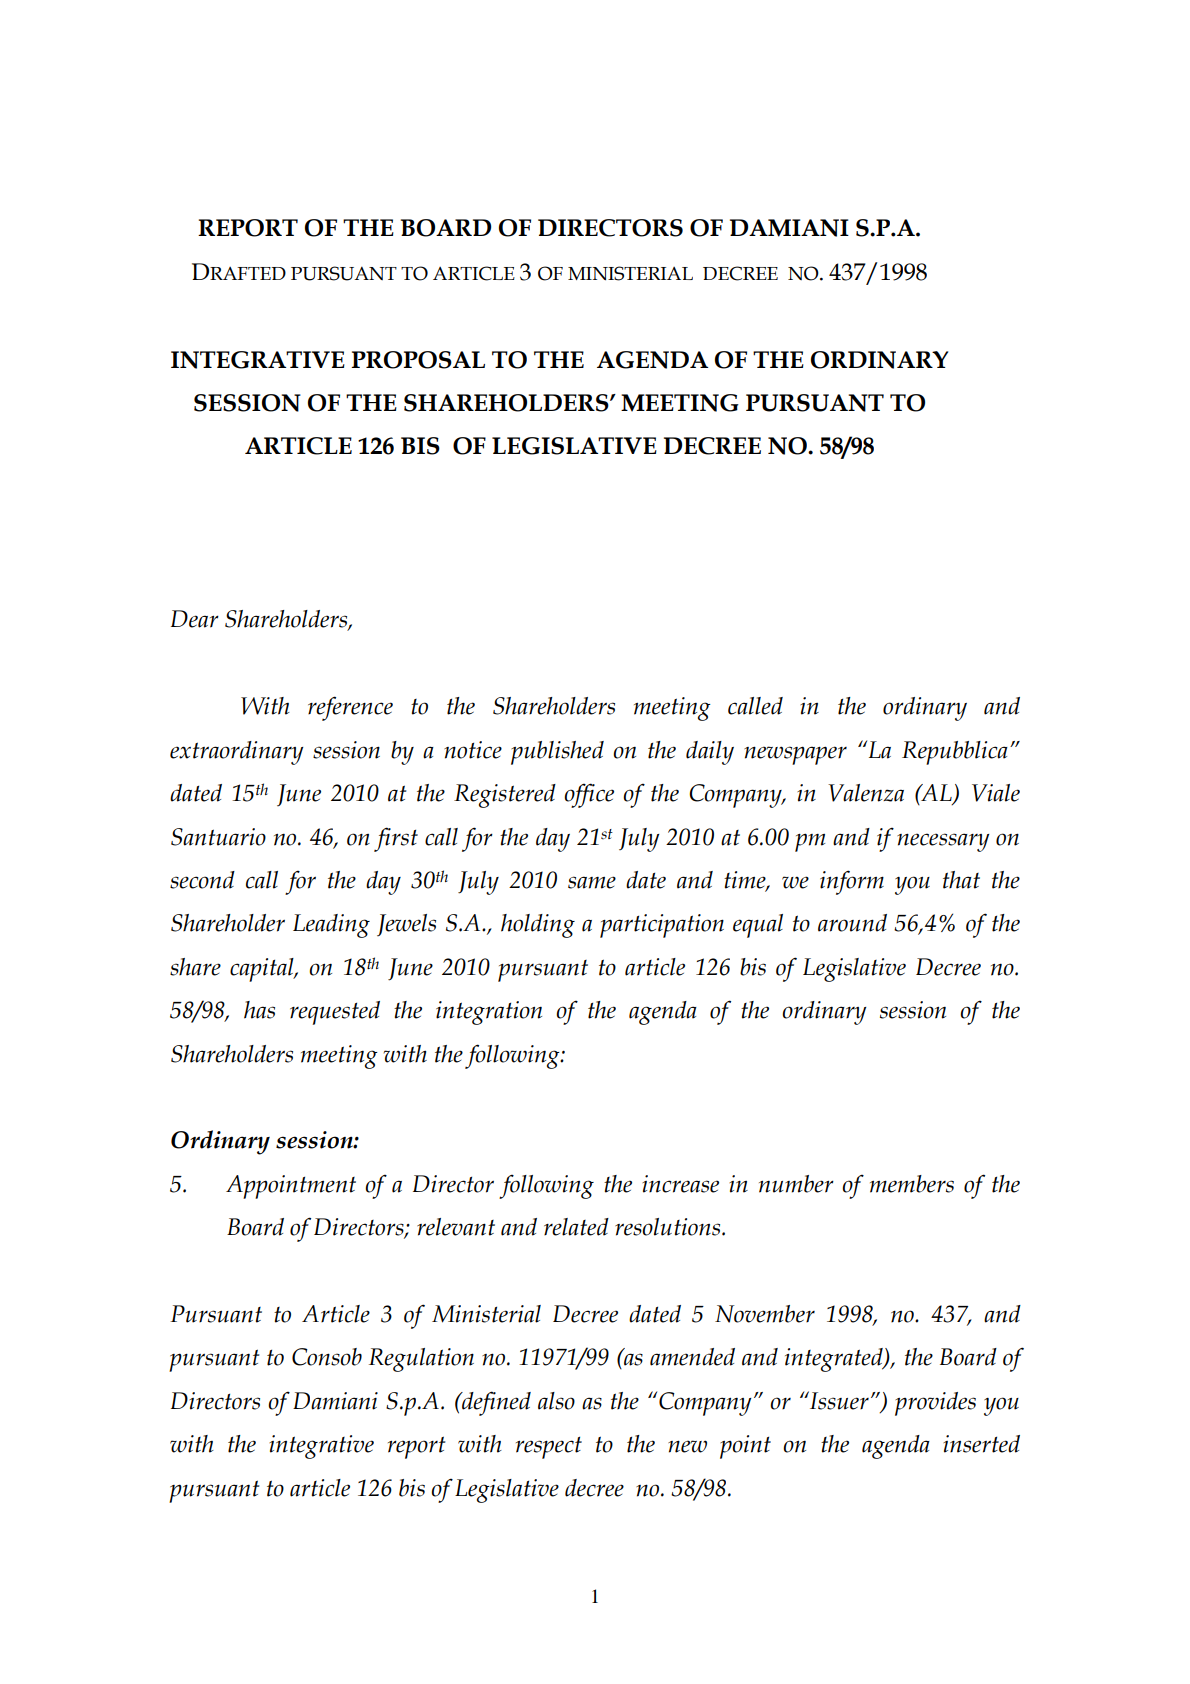  I want to click on Regulation, so click(421, 1360).
